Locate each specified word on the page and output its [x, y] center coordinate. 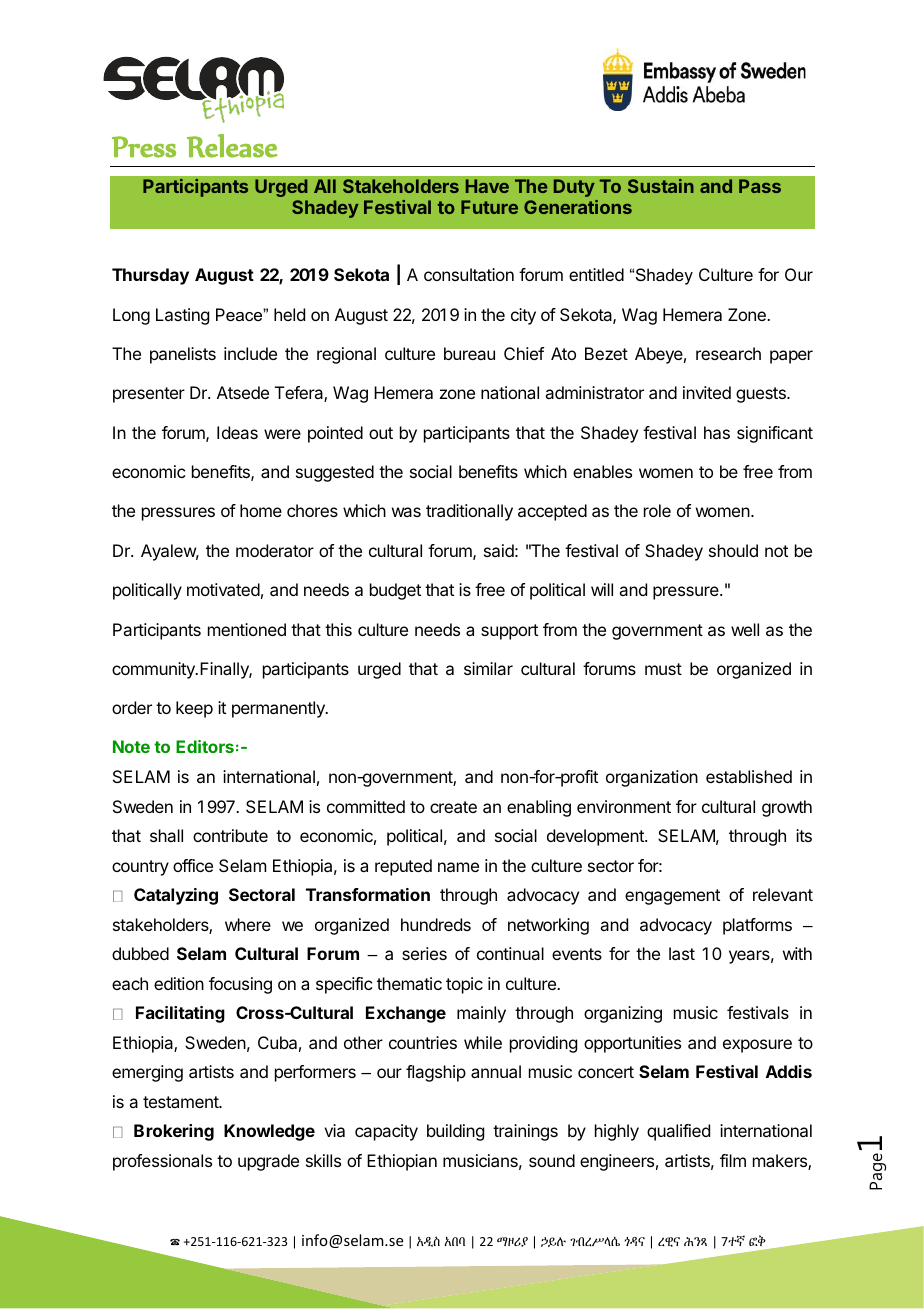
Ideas [237, 432]
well [745, 629]
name [458, 867]
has [717, 432]
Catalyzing [176, 896]
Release [232, 146]
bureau [469, 353]
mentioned [247, 629]
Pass [760, 186]
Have [487, 186]
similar [488, 668]
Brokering [174, 1132]
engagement [672, 897]
